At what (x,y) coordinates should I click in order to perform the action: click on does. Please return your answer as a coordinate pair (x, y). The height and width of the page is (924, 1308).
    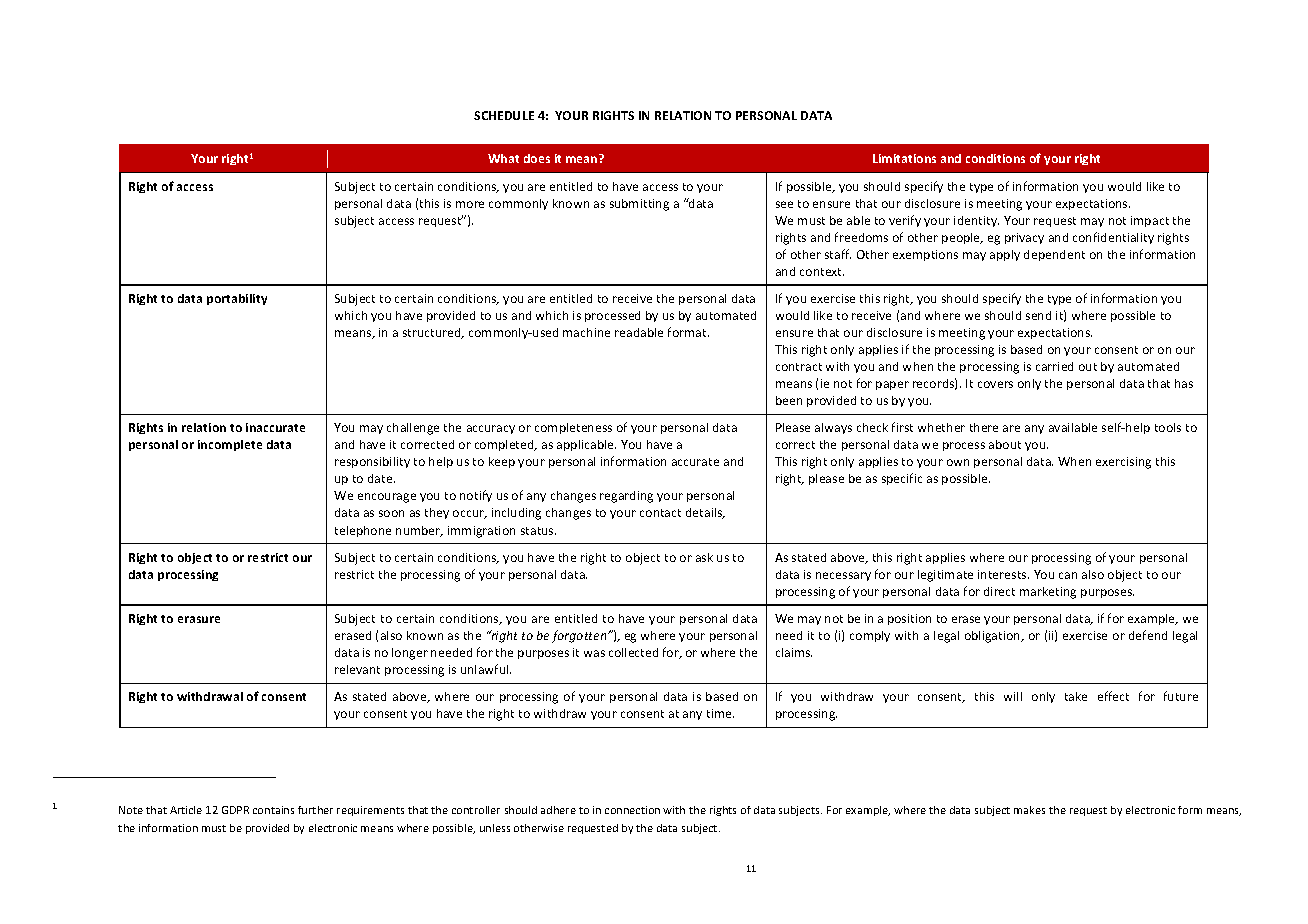
    Looking at the image, I should click on (537, 158).
